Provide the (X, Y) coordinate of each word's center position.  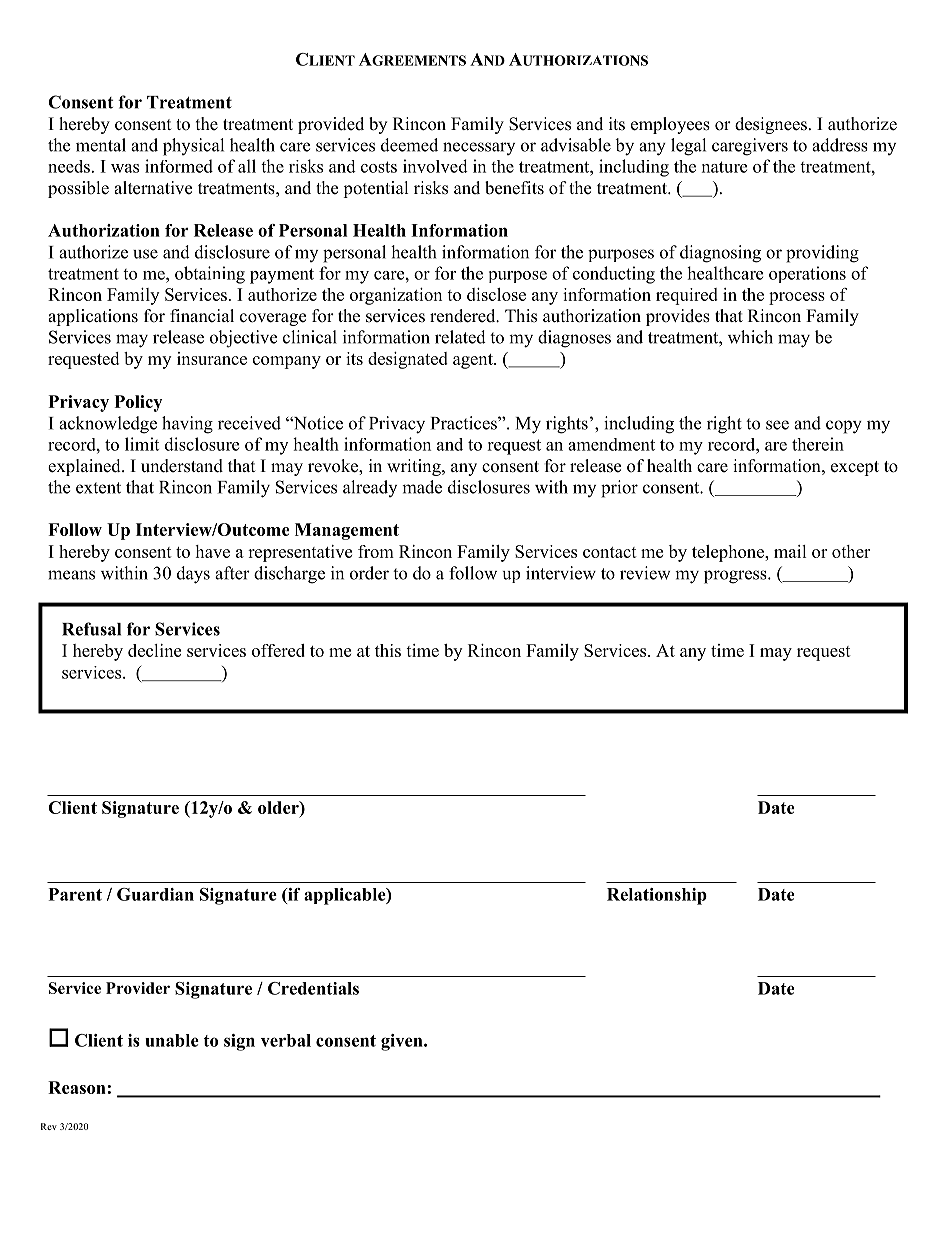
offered (278, 650)
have (212, 551)
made (422, 487)
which (750, 337)
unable (172, 1040)
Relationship (657, 896)
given (403, 1042)
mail (790, 551)
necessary (479, 148)
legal (688, 147)
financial (202, 316)
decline (154, 650)
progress (736, 577)
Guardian (155, 894)
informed (179, 166)
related (460, 337)
